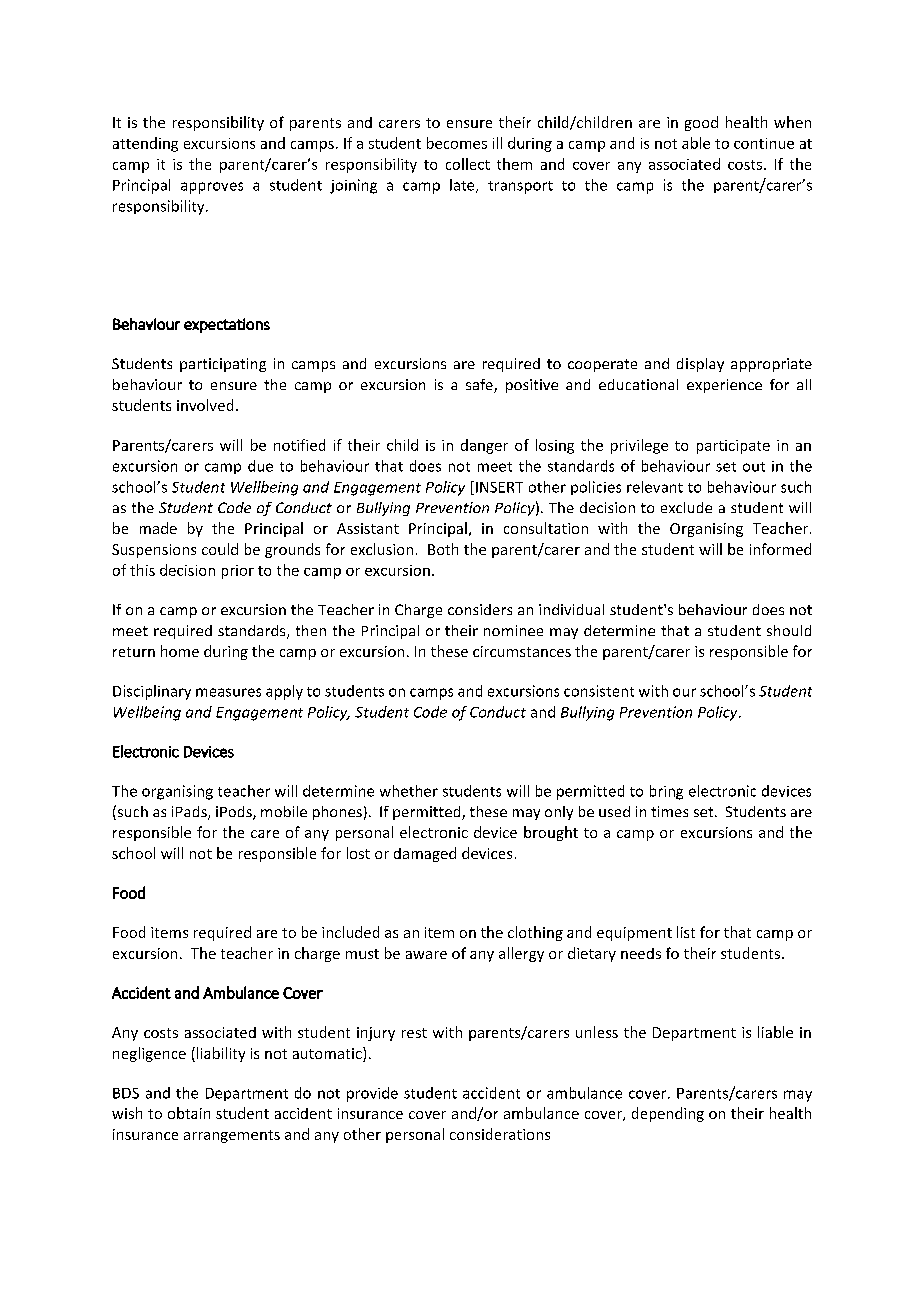  I want to click on becomes, so click(457, 143).
